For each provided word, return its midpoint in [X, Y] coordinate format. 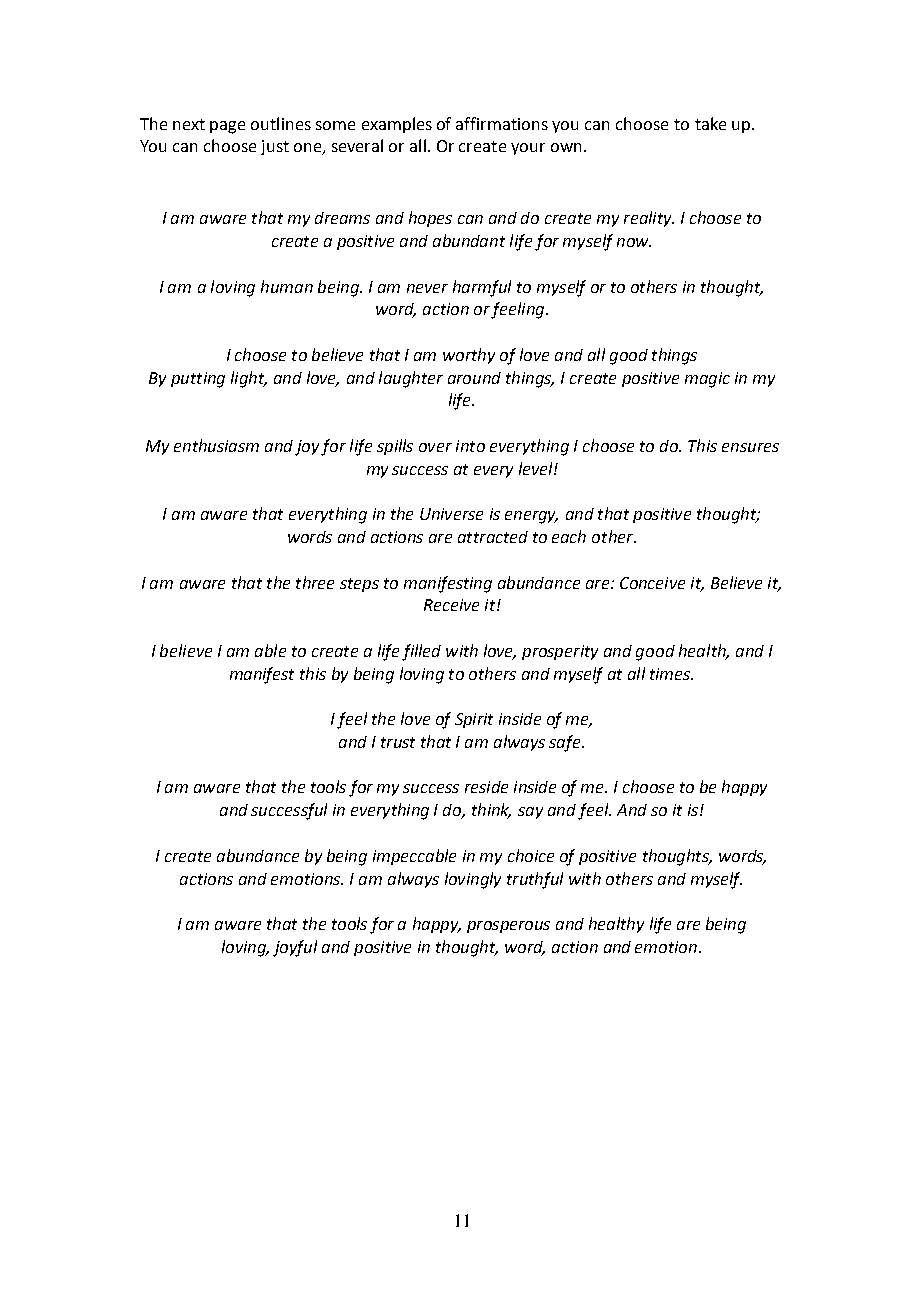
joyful [295, 948]
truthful [535, 880]
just [275, 147]
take [710, 123]
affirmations [502, 123]
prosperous [508, 927]
